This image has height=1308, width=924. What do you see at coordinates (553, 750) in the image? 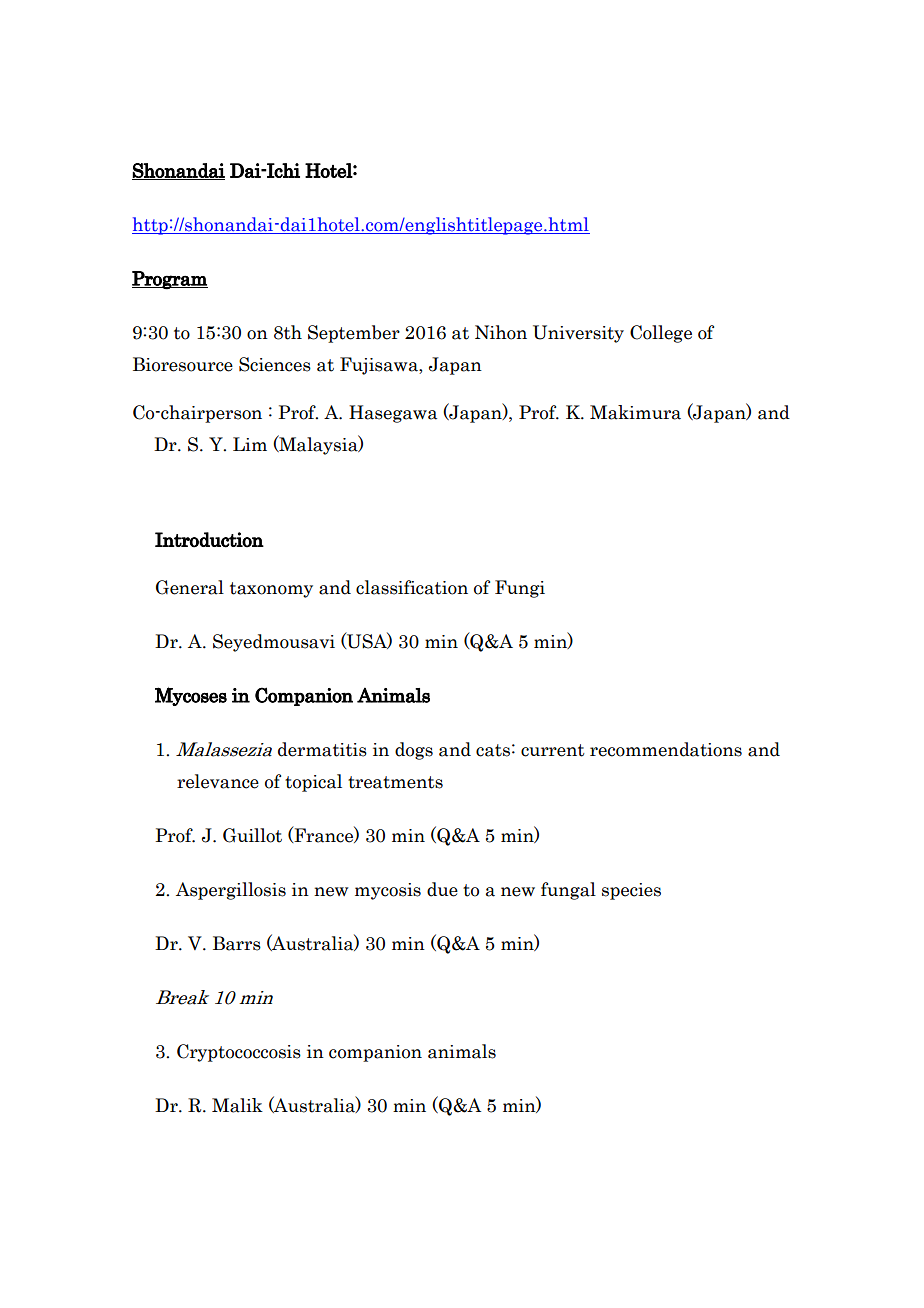
I see `current` at bounding box center [553, 750].
